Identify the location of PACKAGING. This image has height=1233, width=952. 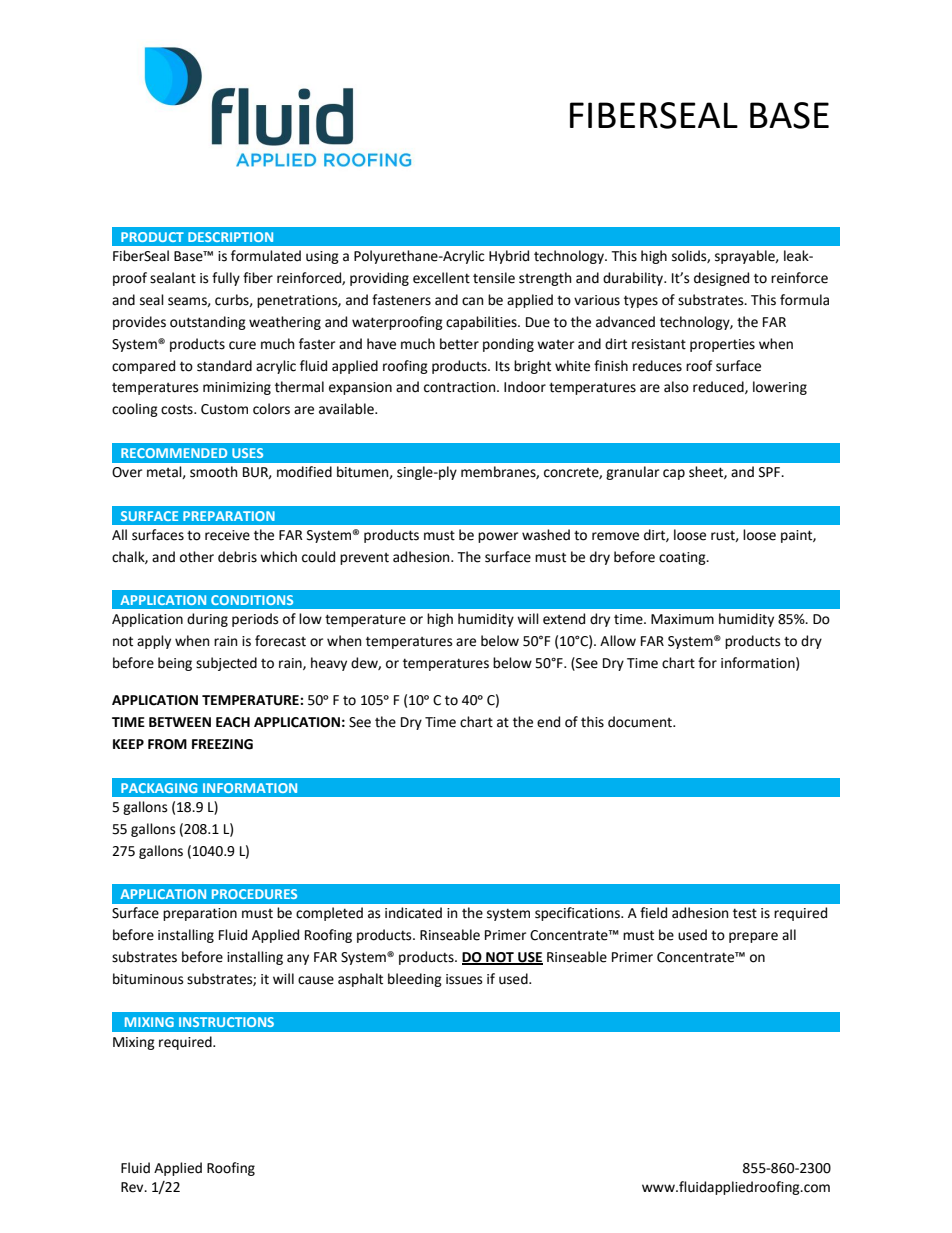
(159, 788).
